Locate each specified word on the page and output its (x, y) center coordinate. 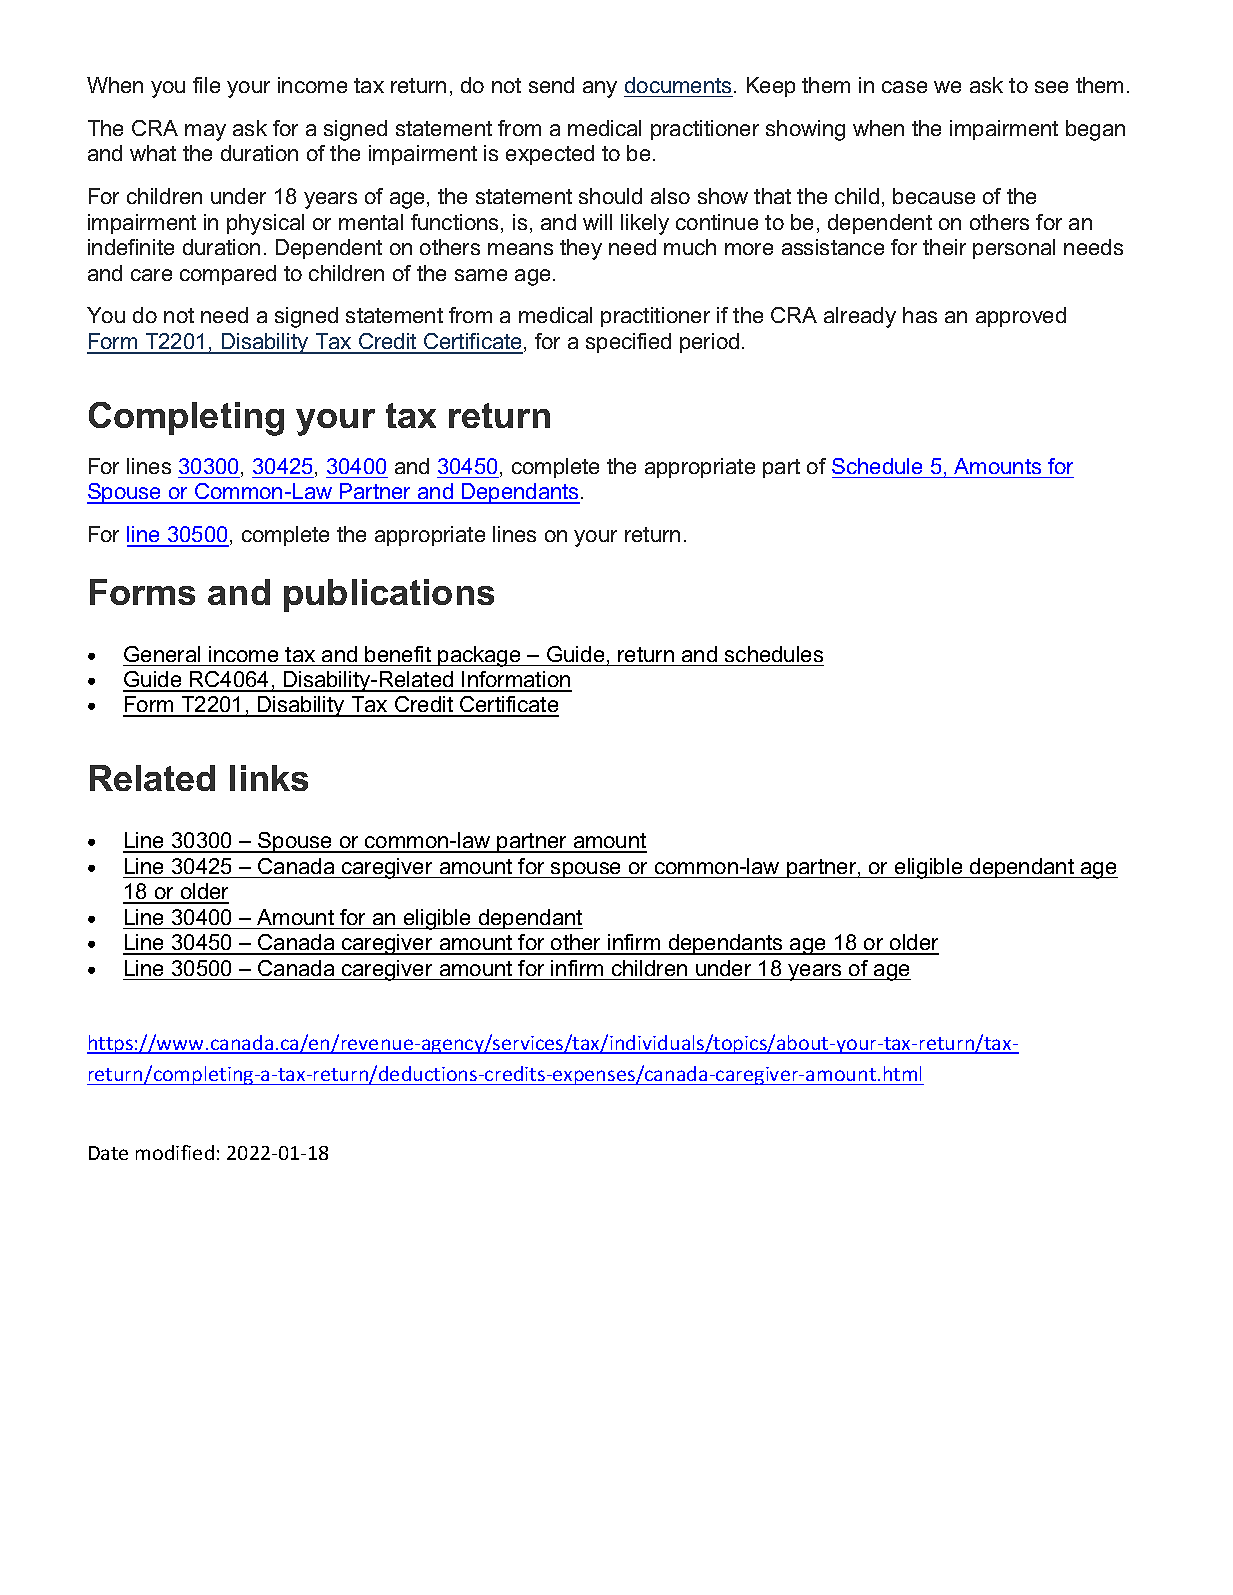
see (1051, 87)
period (709, 343)
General (162, 654)
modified (175, 1152)
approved (1021, 317)
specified (628, 343)
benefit (398, 654)
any (600, 89)
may (205, 132)
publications (389, 595)
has (920, 315)
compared (228, 275)
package (480, 656)
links (269, 778)
